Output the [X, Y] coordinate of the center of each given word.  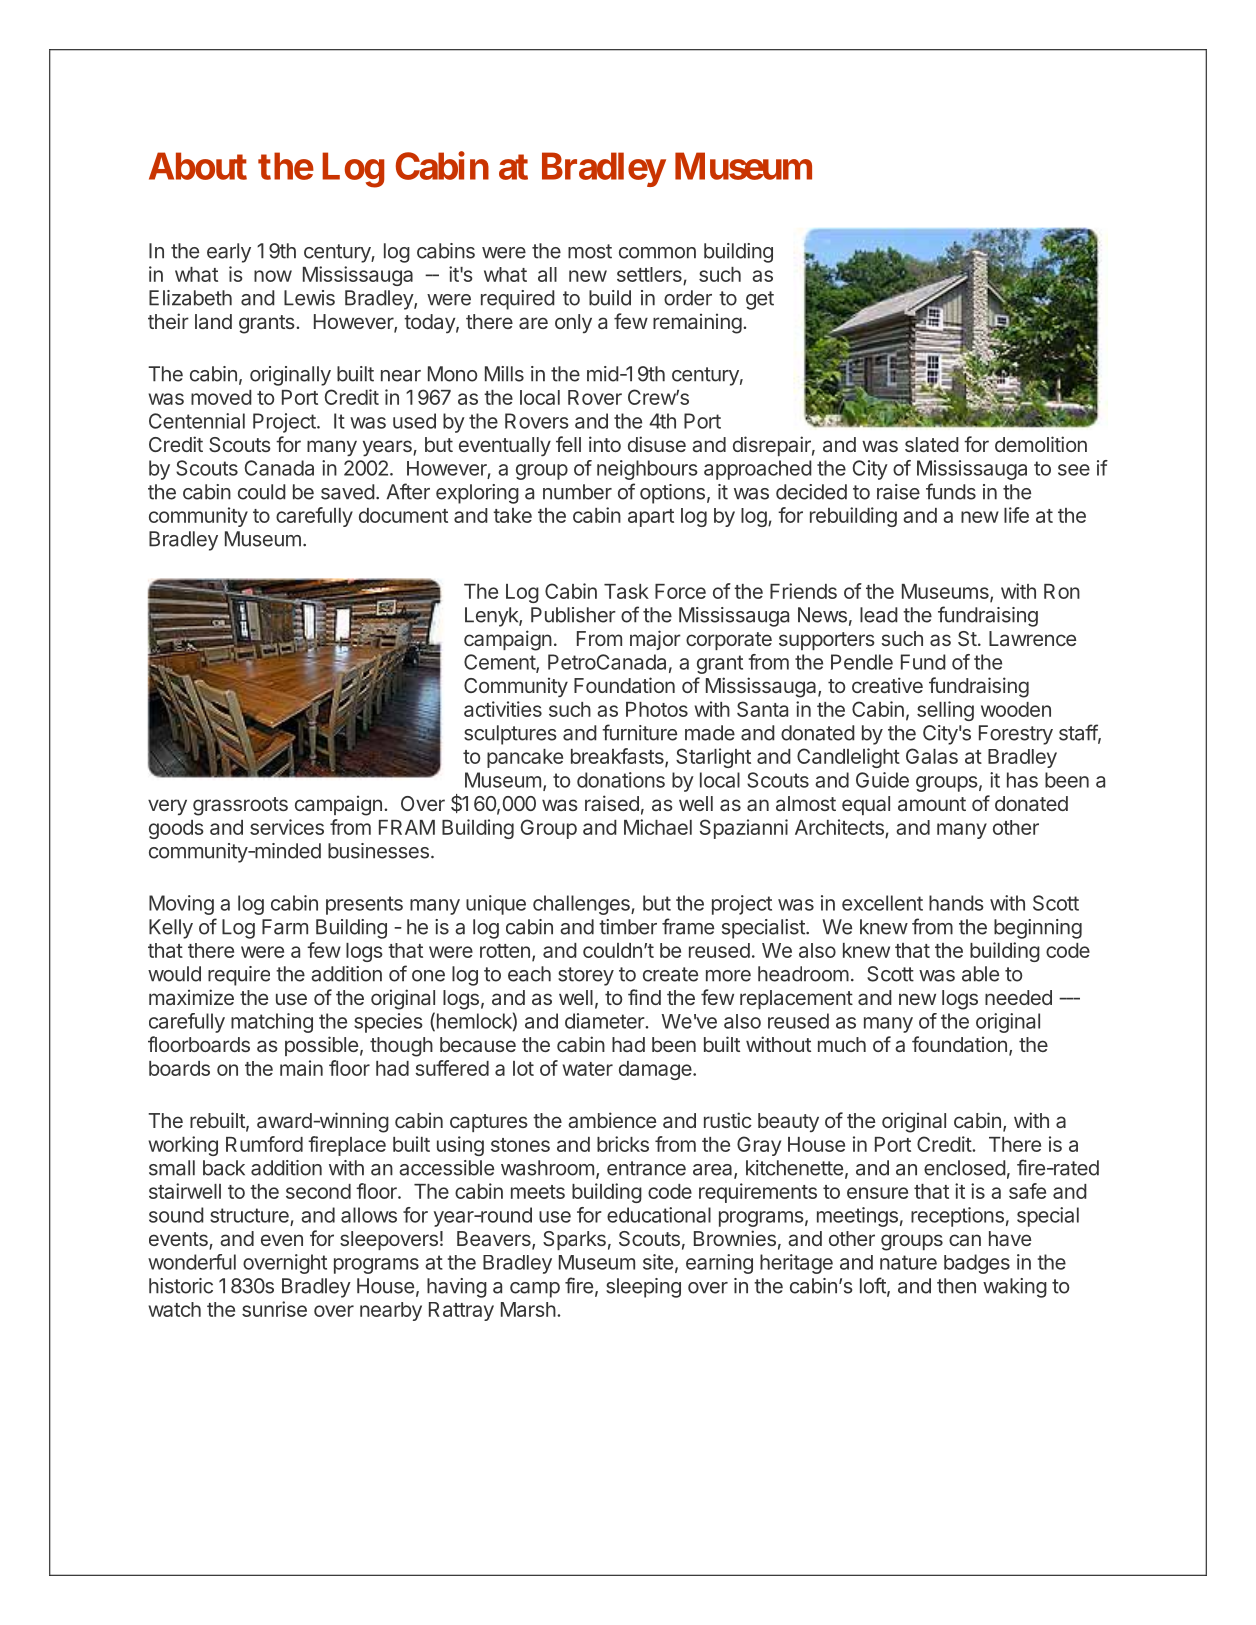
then [956, 1286]
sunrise [274, 1309]
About [198, 166]
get [760, 300]
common [657, 253]
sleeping [643, 1288]
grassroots [240, 806]
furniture [639, 732]
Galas [932, 756]
